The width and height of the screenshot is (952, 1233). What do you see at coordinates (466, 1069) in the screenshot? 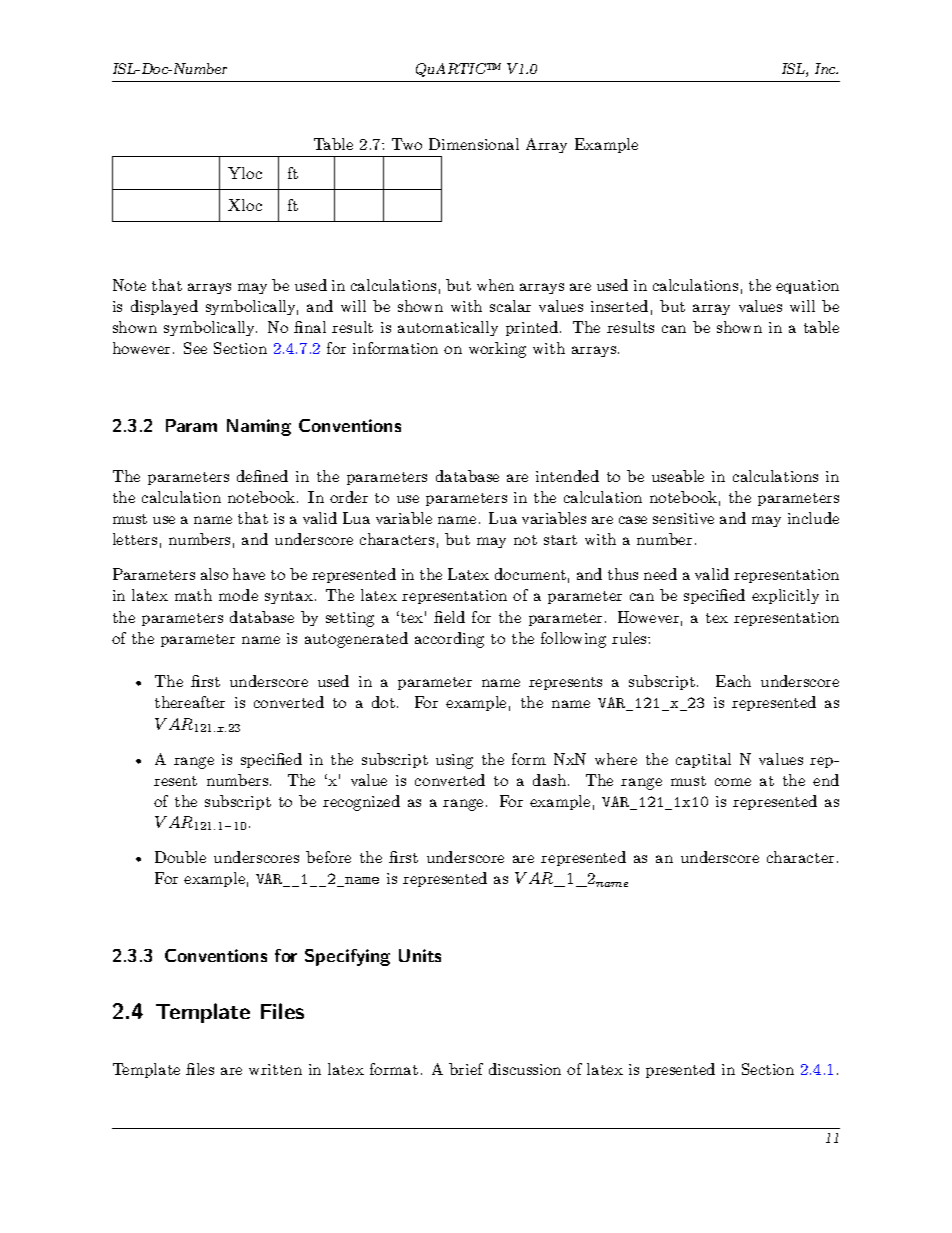
I see `brief` at bounding box center [466, 1069].
